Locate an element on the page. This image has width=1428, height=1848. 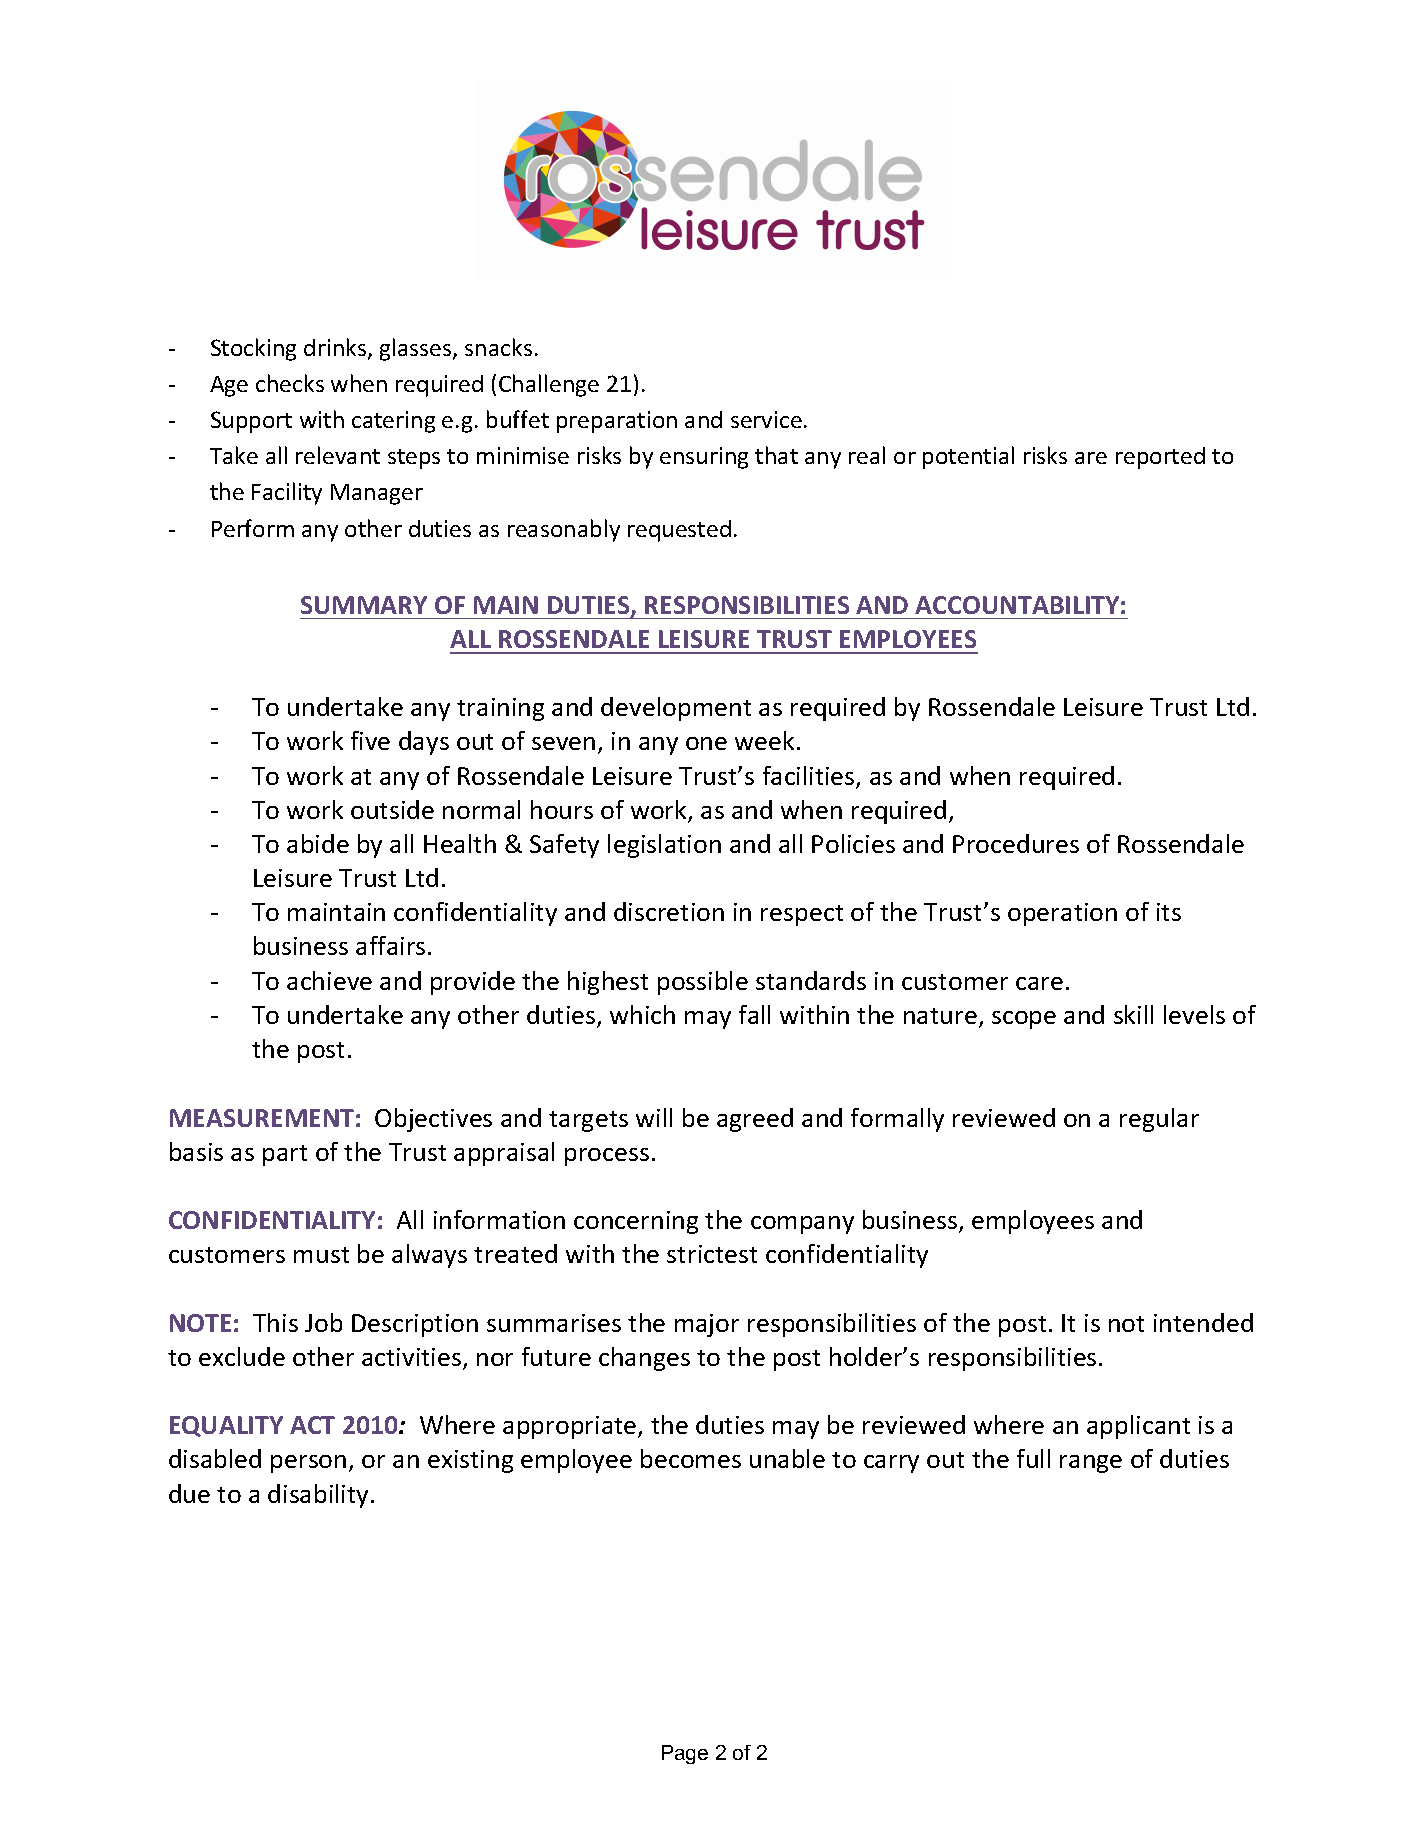
Page is located at coordinates (685, 1754).
